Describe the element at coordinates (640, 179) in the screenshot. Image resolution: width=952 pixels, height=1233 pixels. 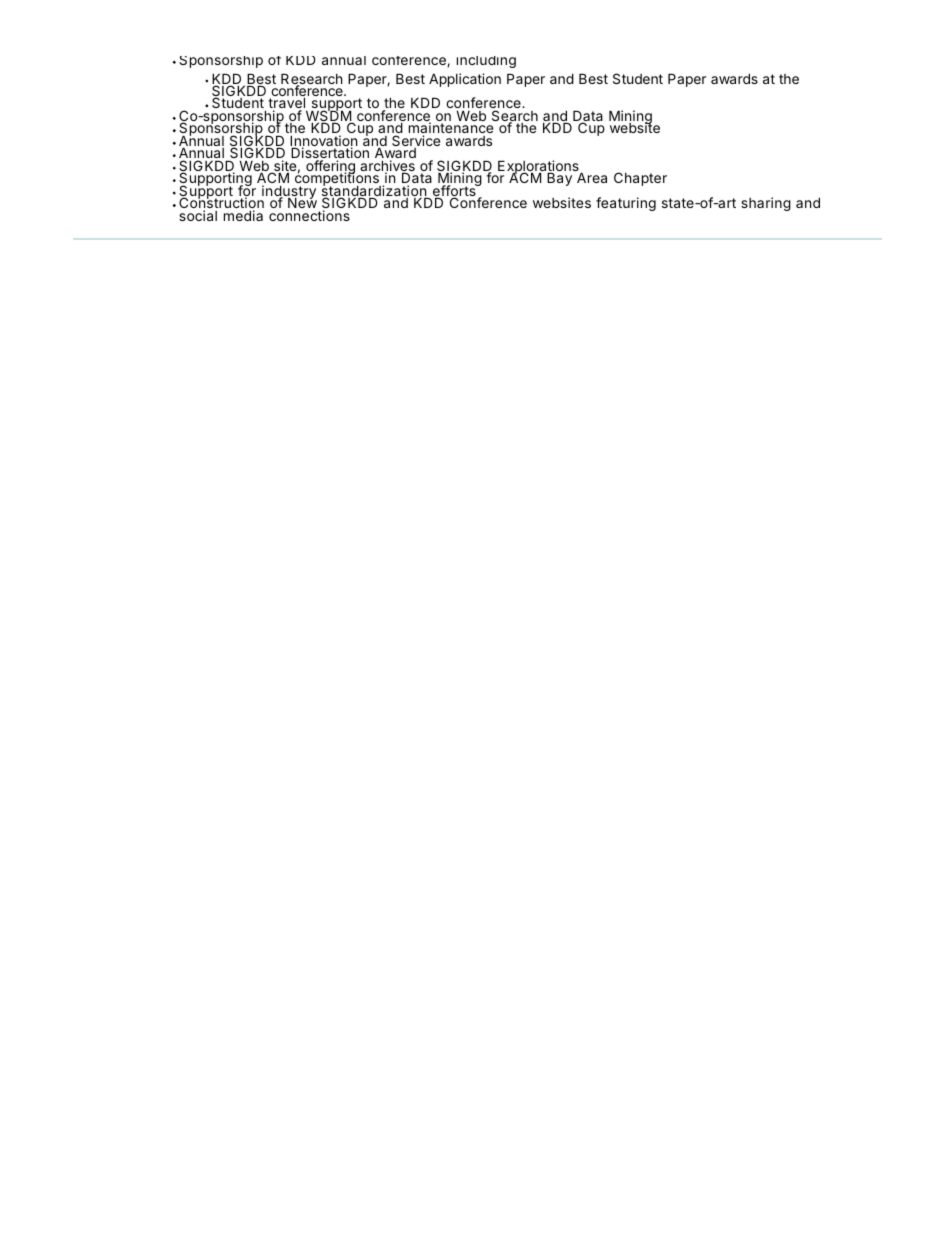
I see `Chapter` at that location.
